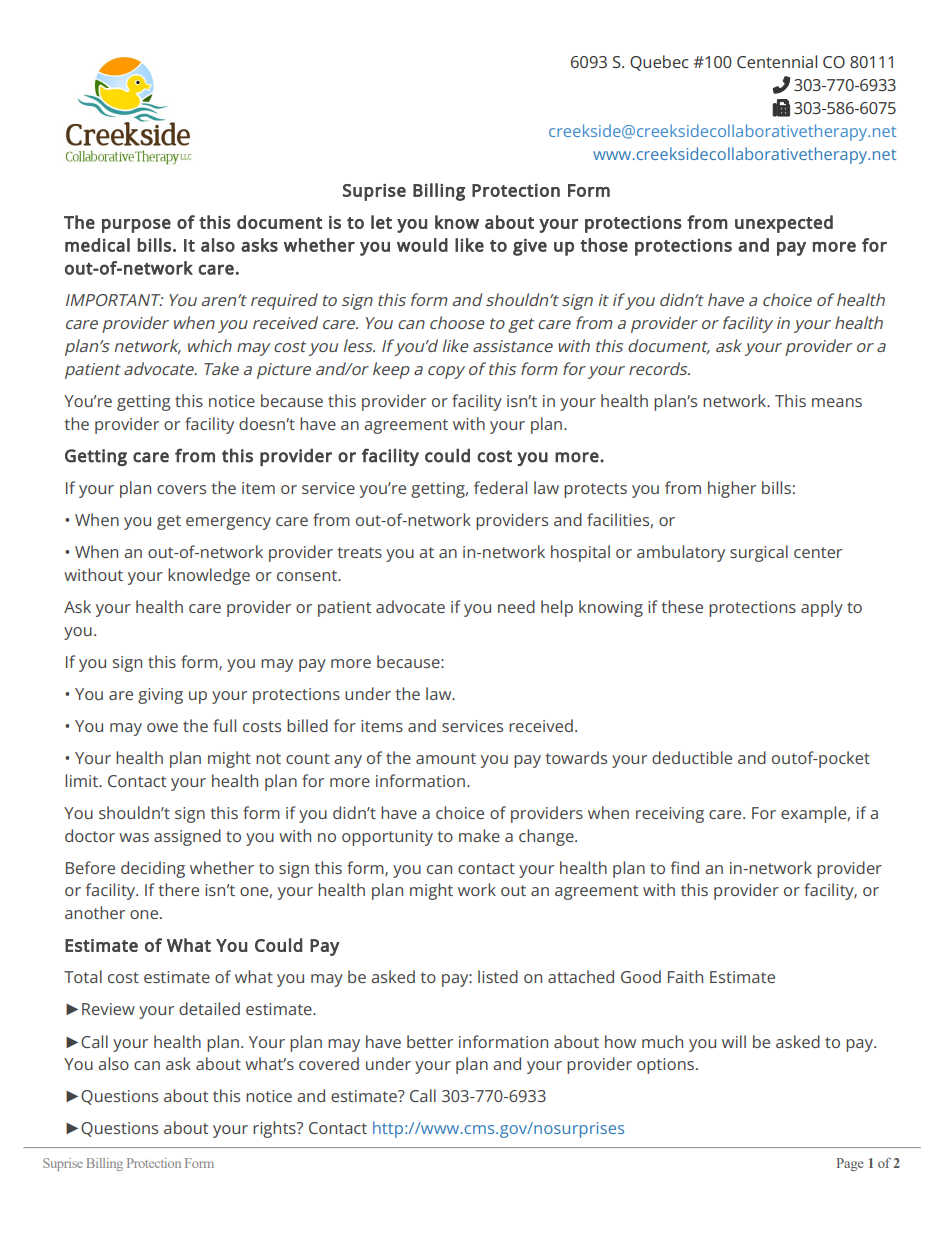 Image resolution: width=952 pixels, height=1233 pixels. I want to click on means, so click(837, 402).
